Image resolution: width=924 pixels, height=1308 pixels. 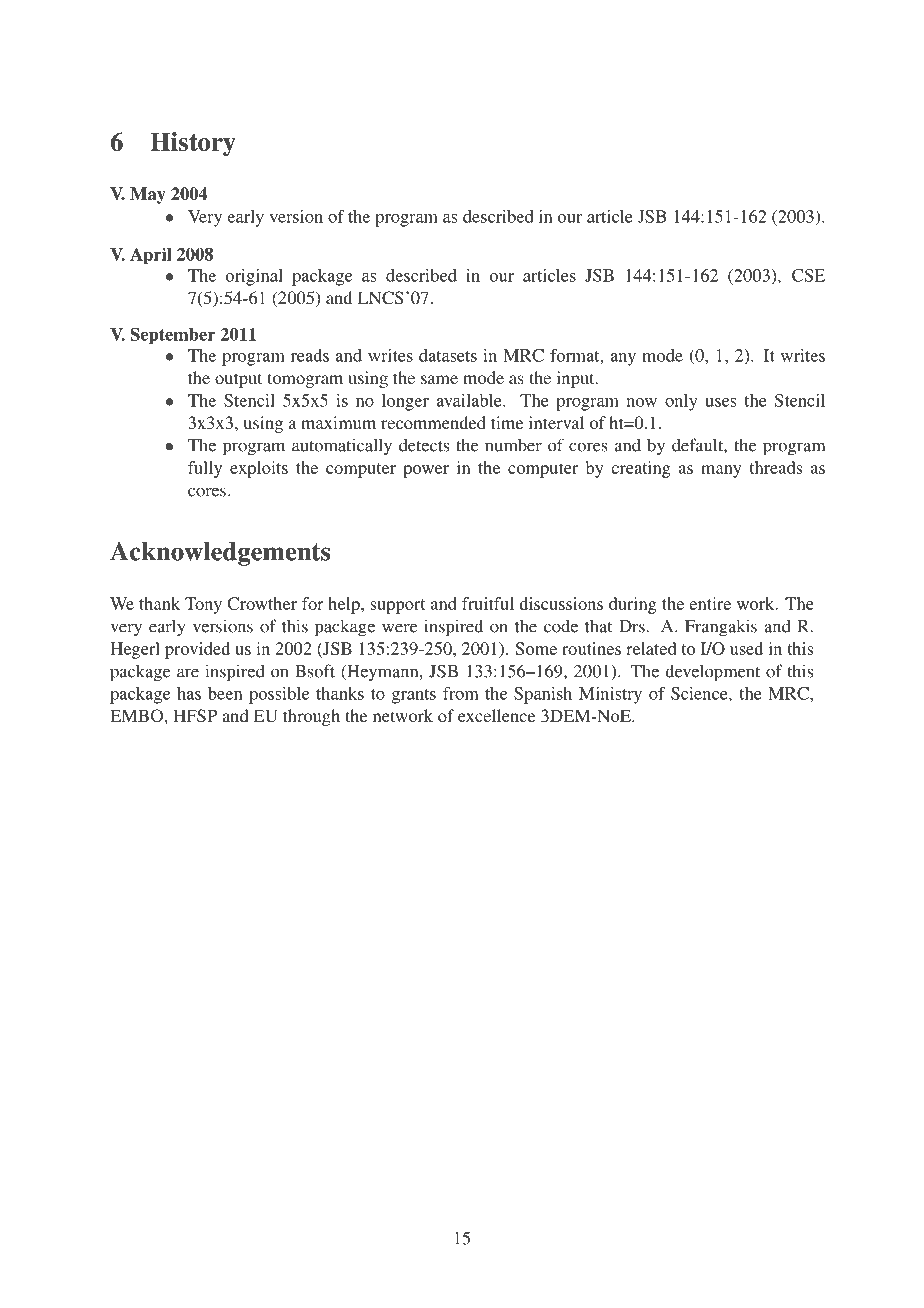 What do you see at coordinates (220, 554) in the screenshot?
I see `Acknowledgements` at bounding box center [220, 554].
